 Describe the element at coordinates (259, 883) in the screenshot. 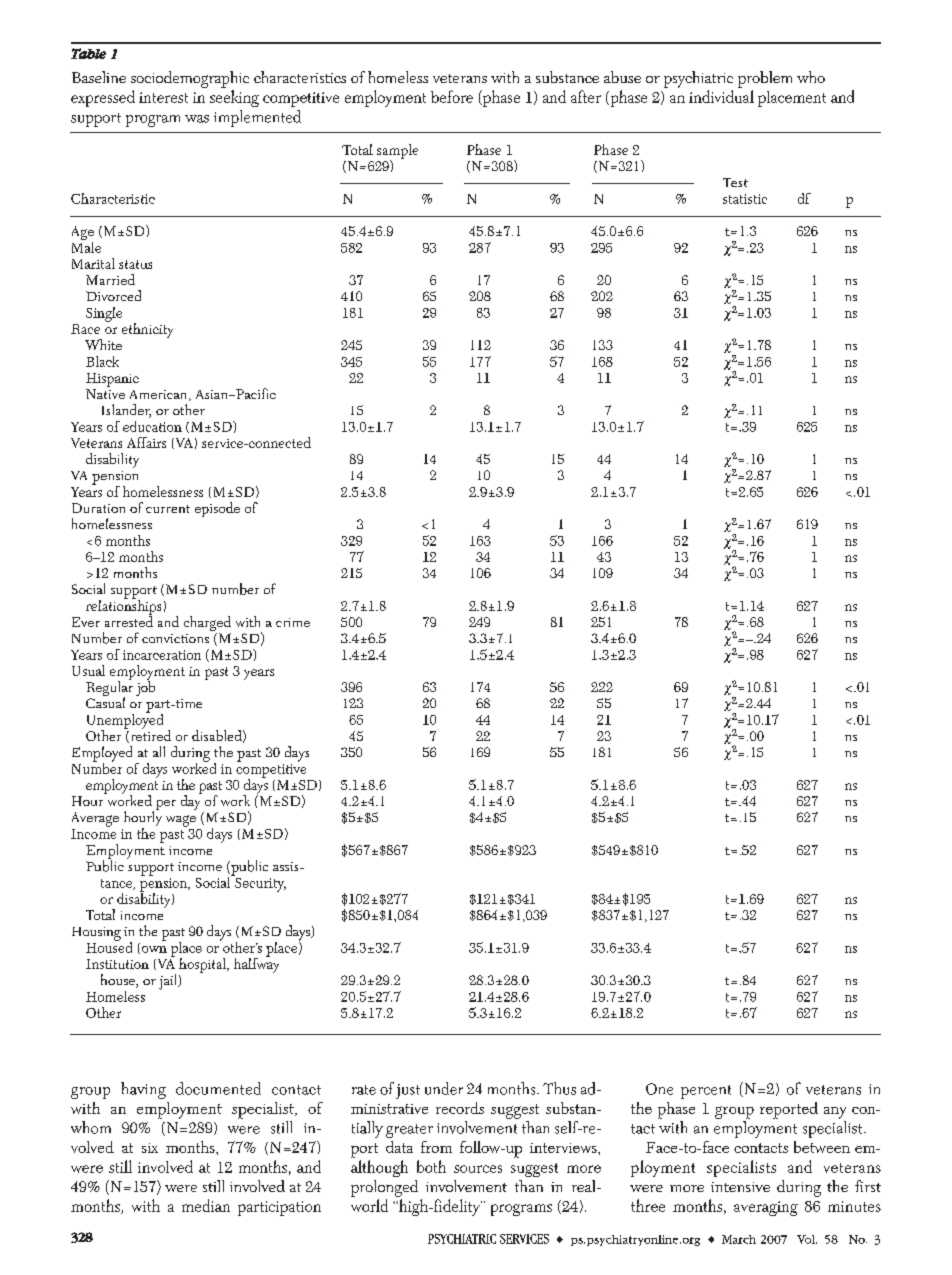

I see `Security` at that location.
